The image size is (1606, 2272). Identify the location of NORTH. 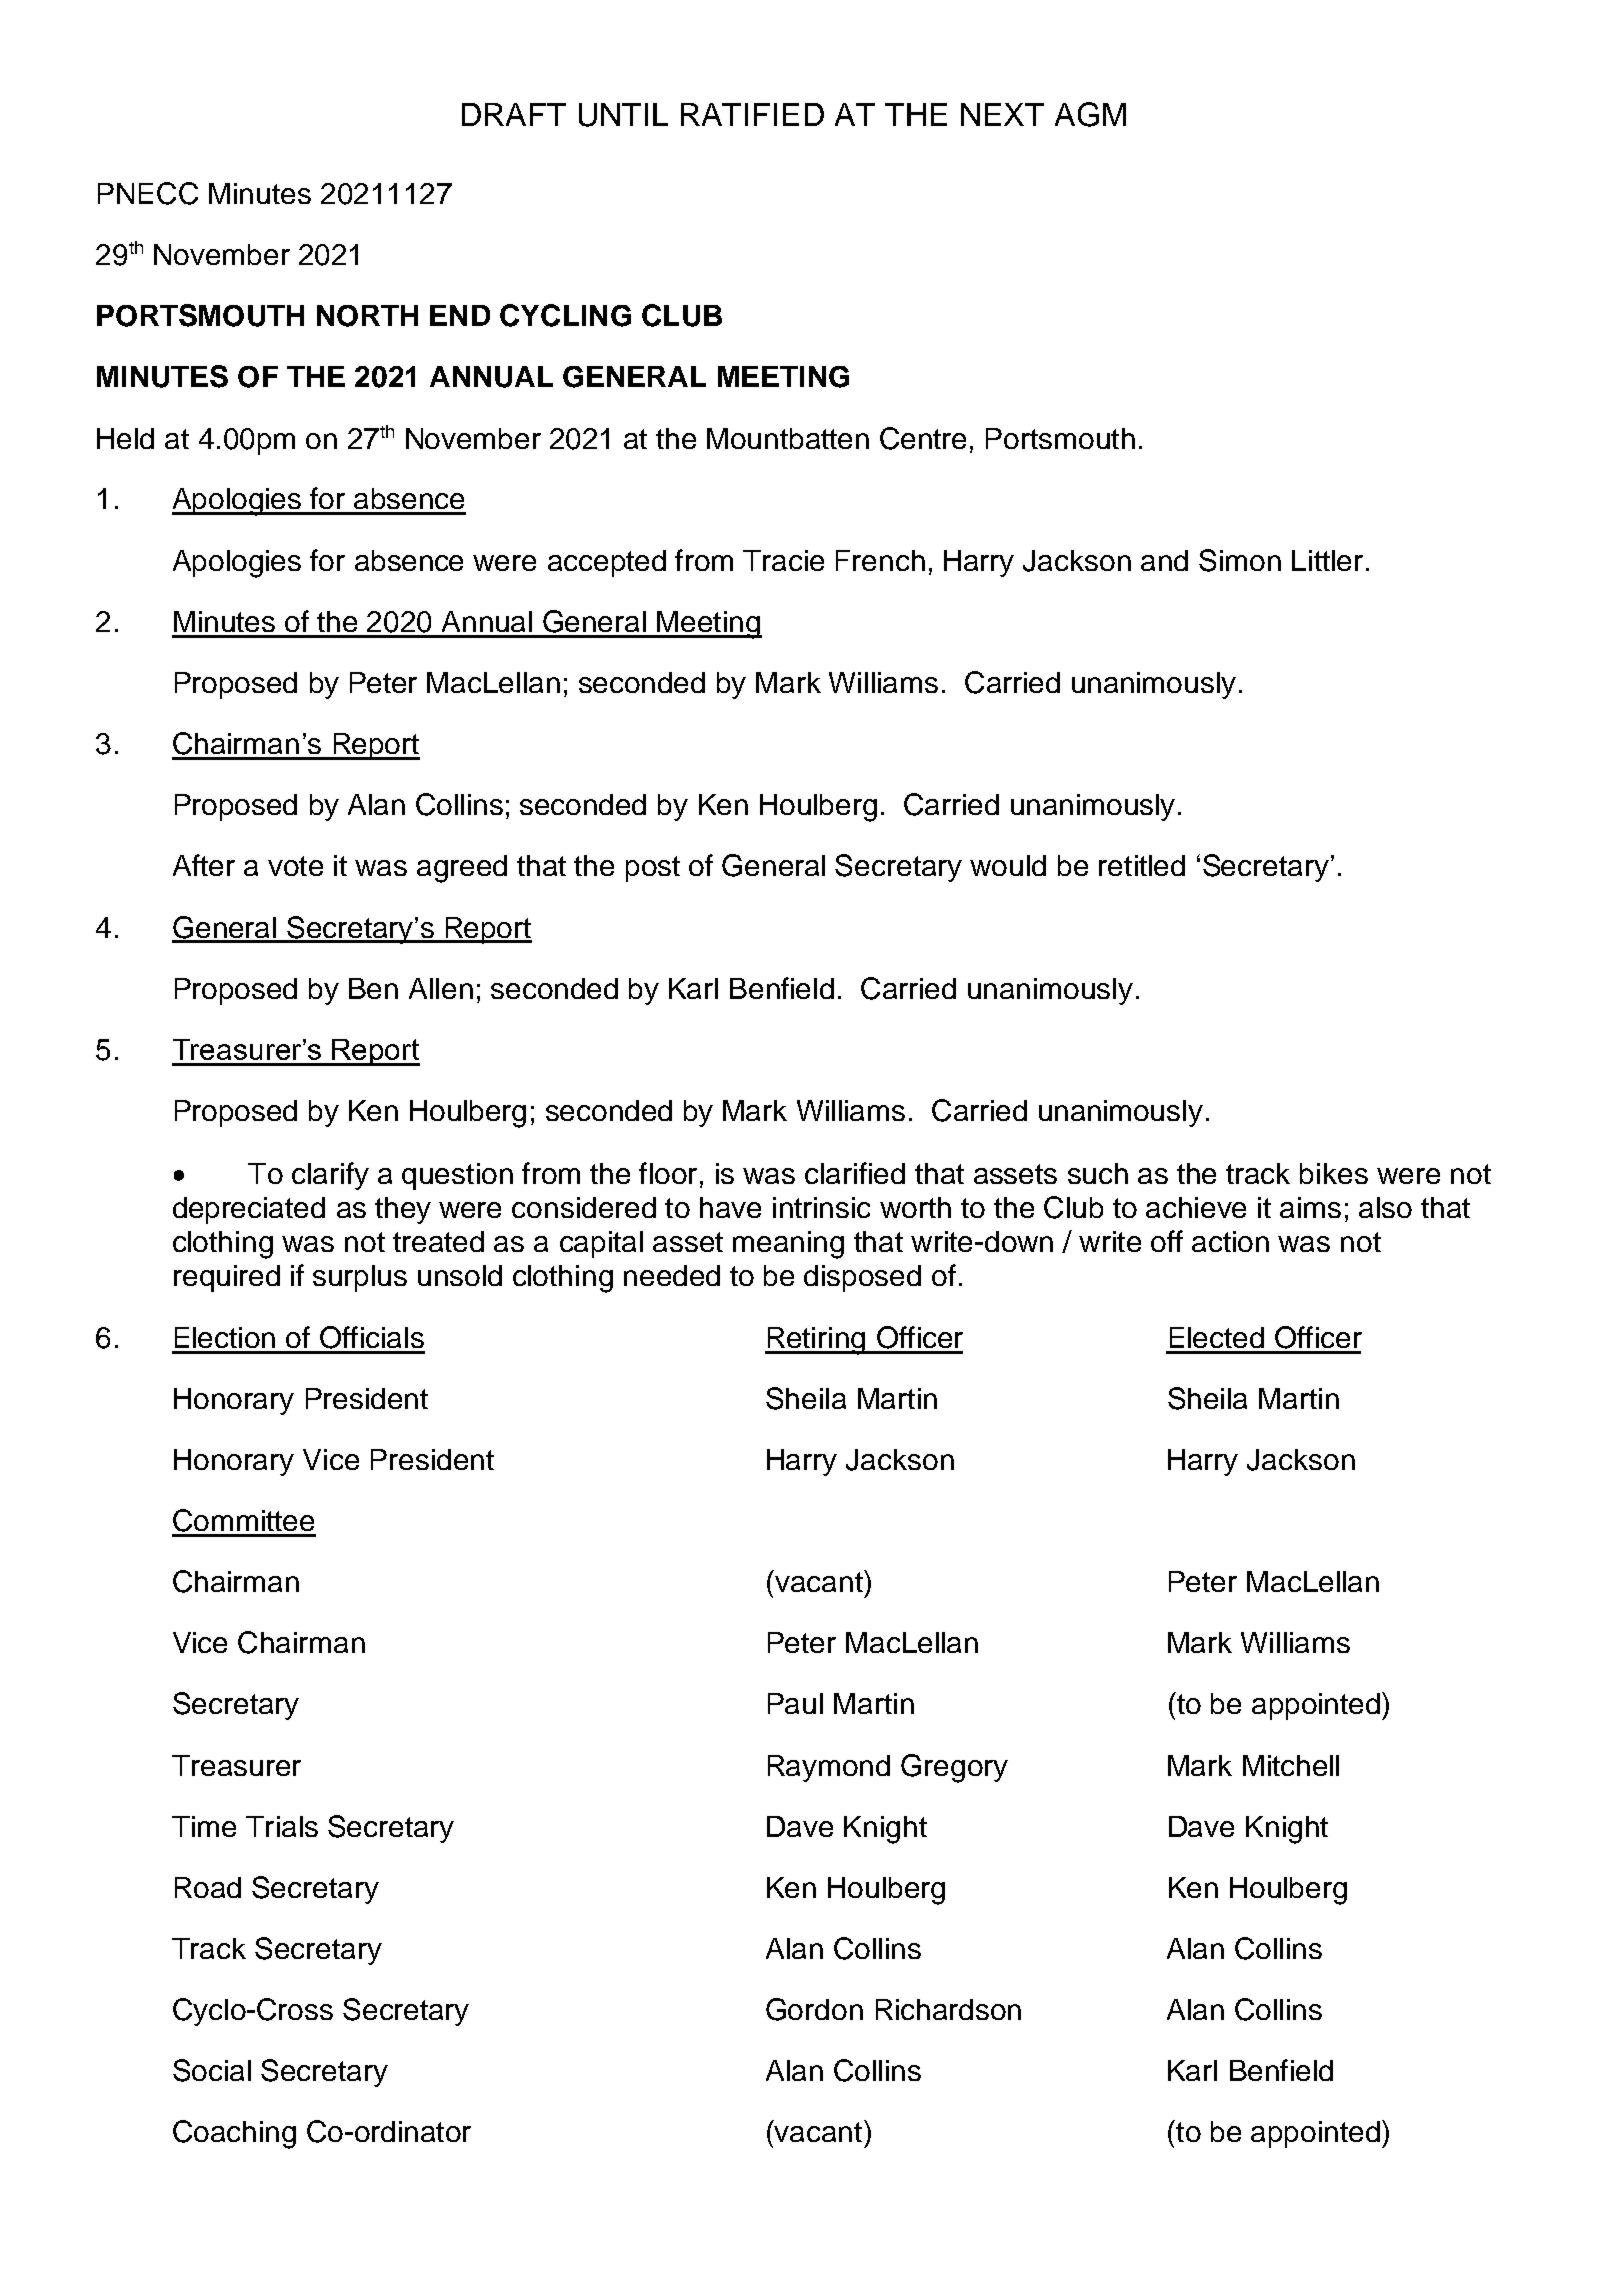
(367, 316).
